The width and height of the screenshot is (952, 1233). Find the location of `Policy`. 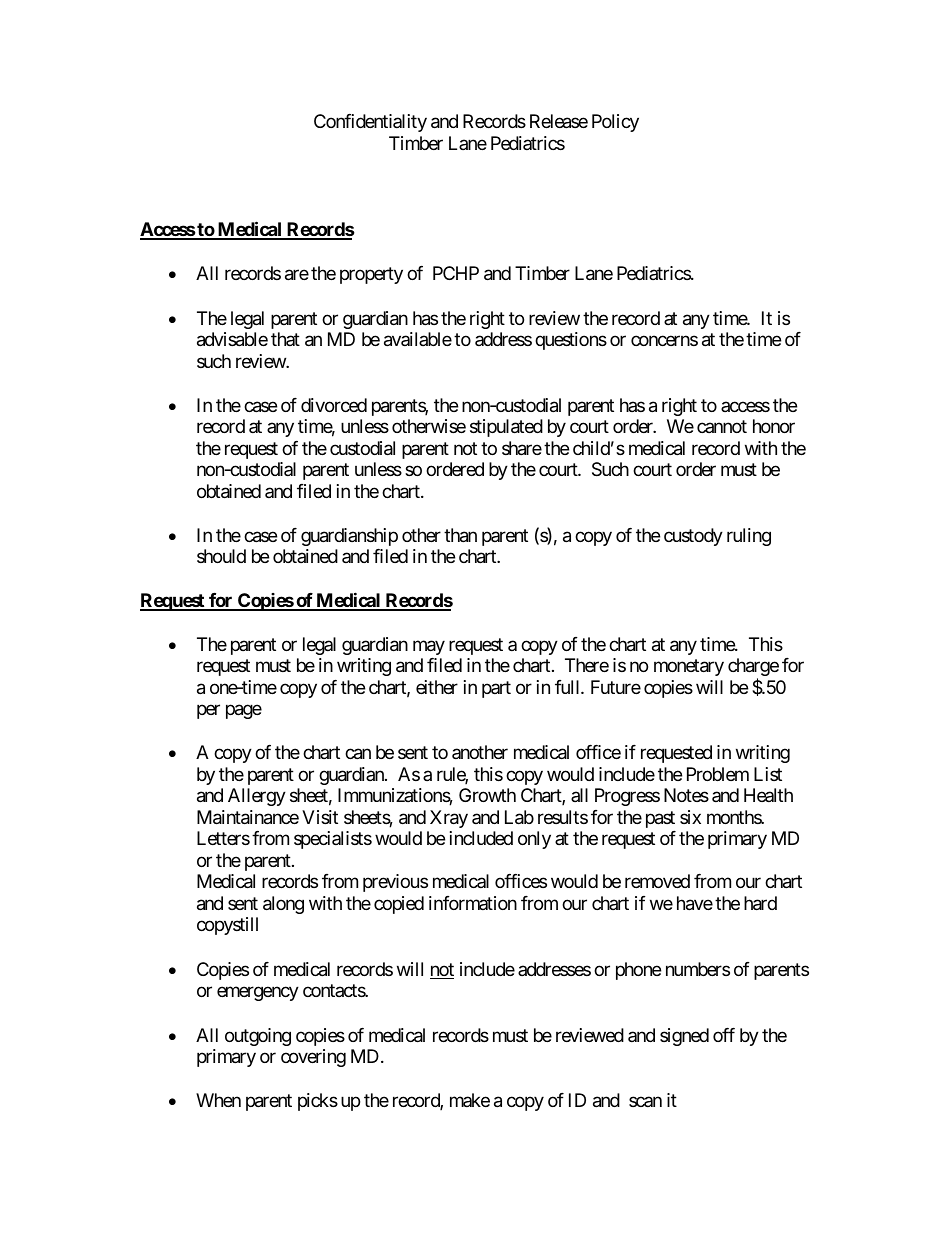

Policy is located at coordinates (615, 123).
